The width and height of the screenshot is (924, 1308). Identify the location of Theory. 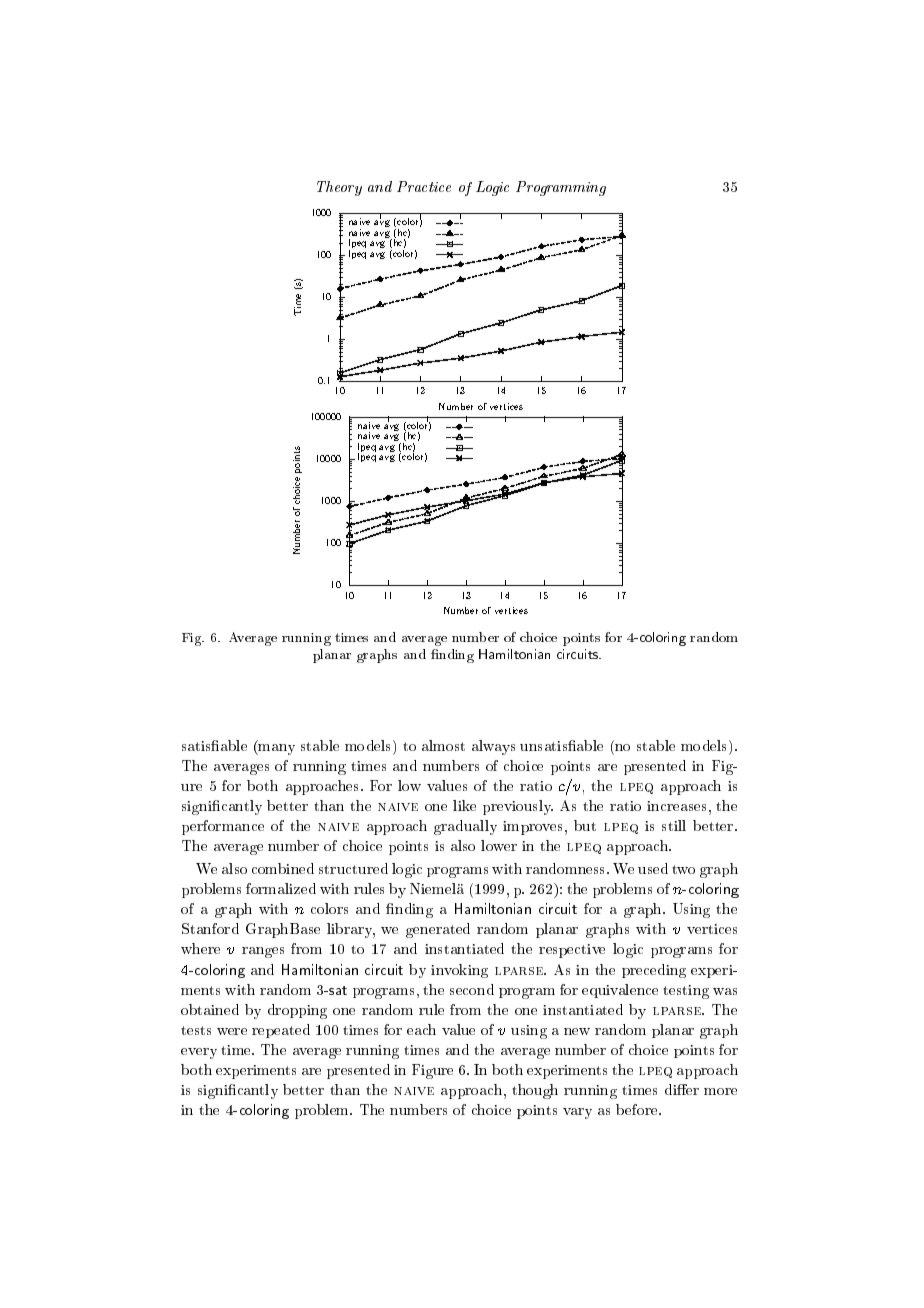
(339, 188).
